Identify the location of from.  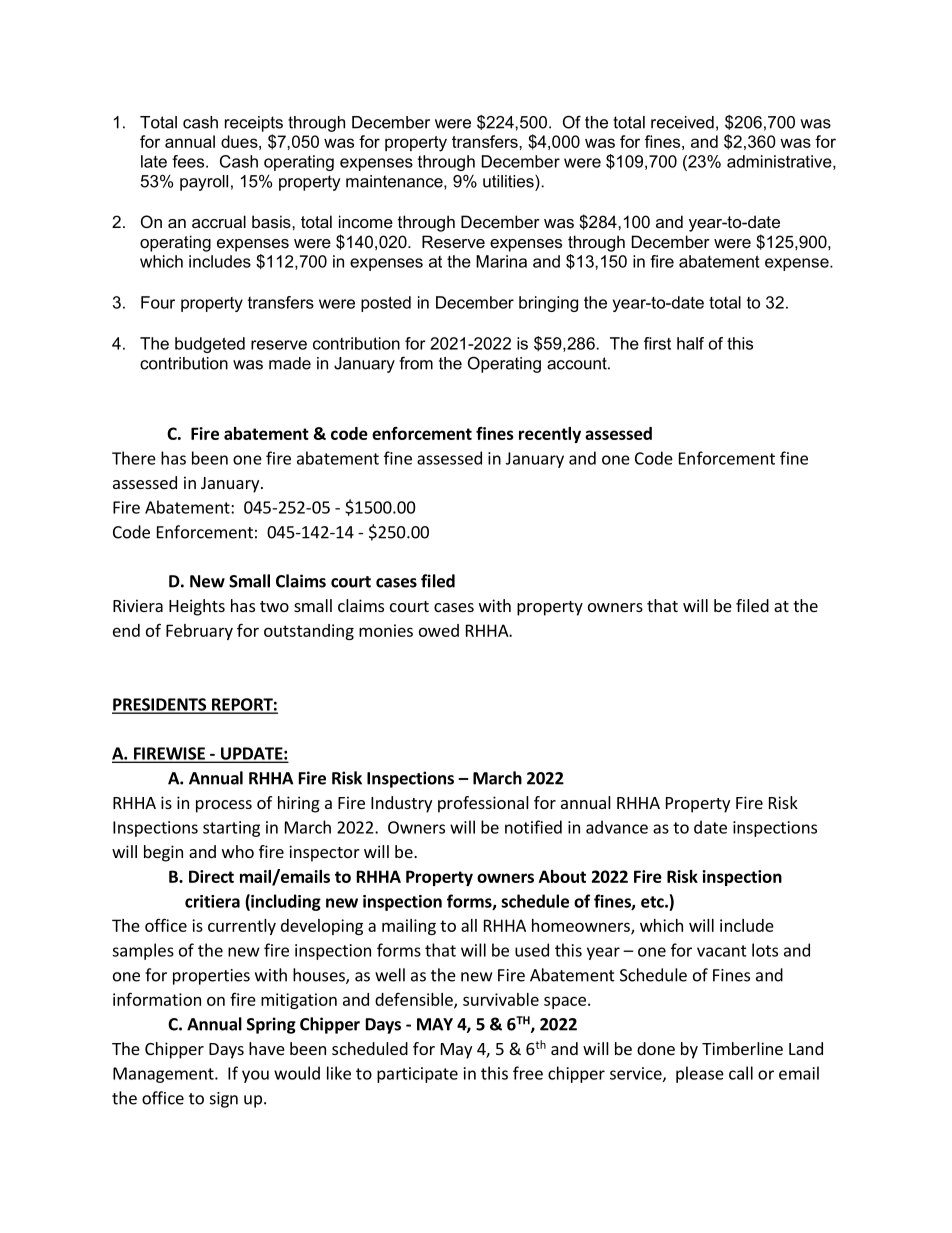
(416, 363).
